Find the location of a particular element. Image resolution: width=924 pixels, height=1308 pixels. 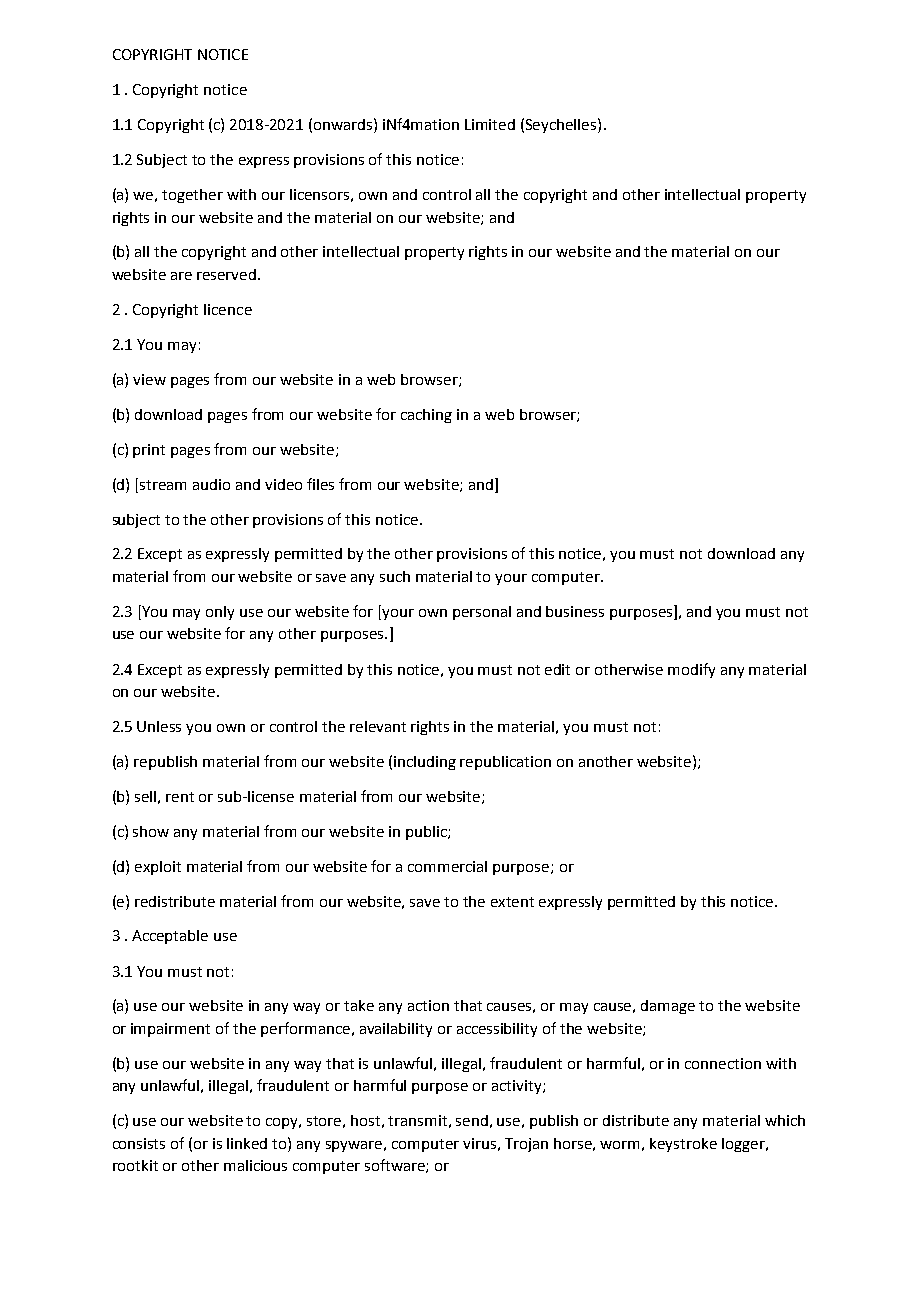

keystroke is located at coordinates (683, 1145).
